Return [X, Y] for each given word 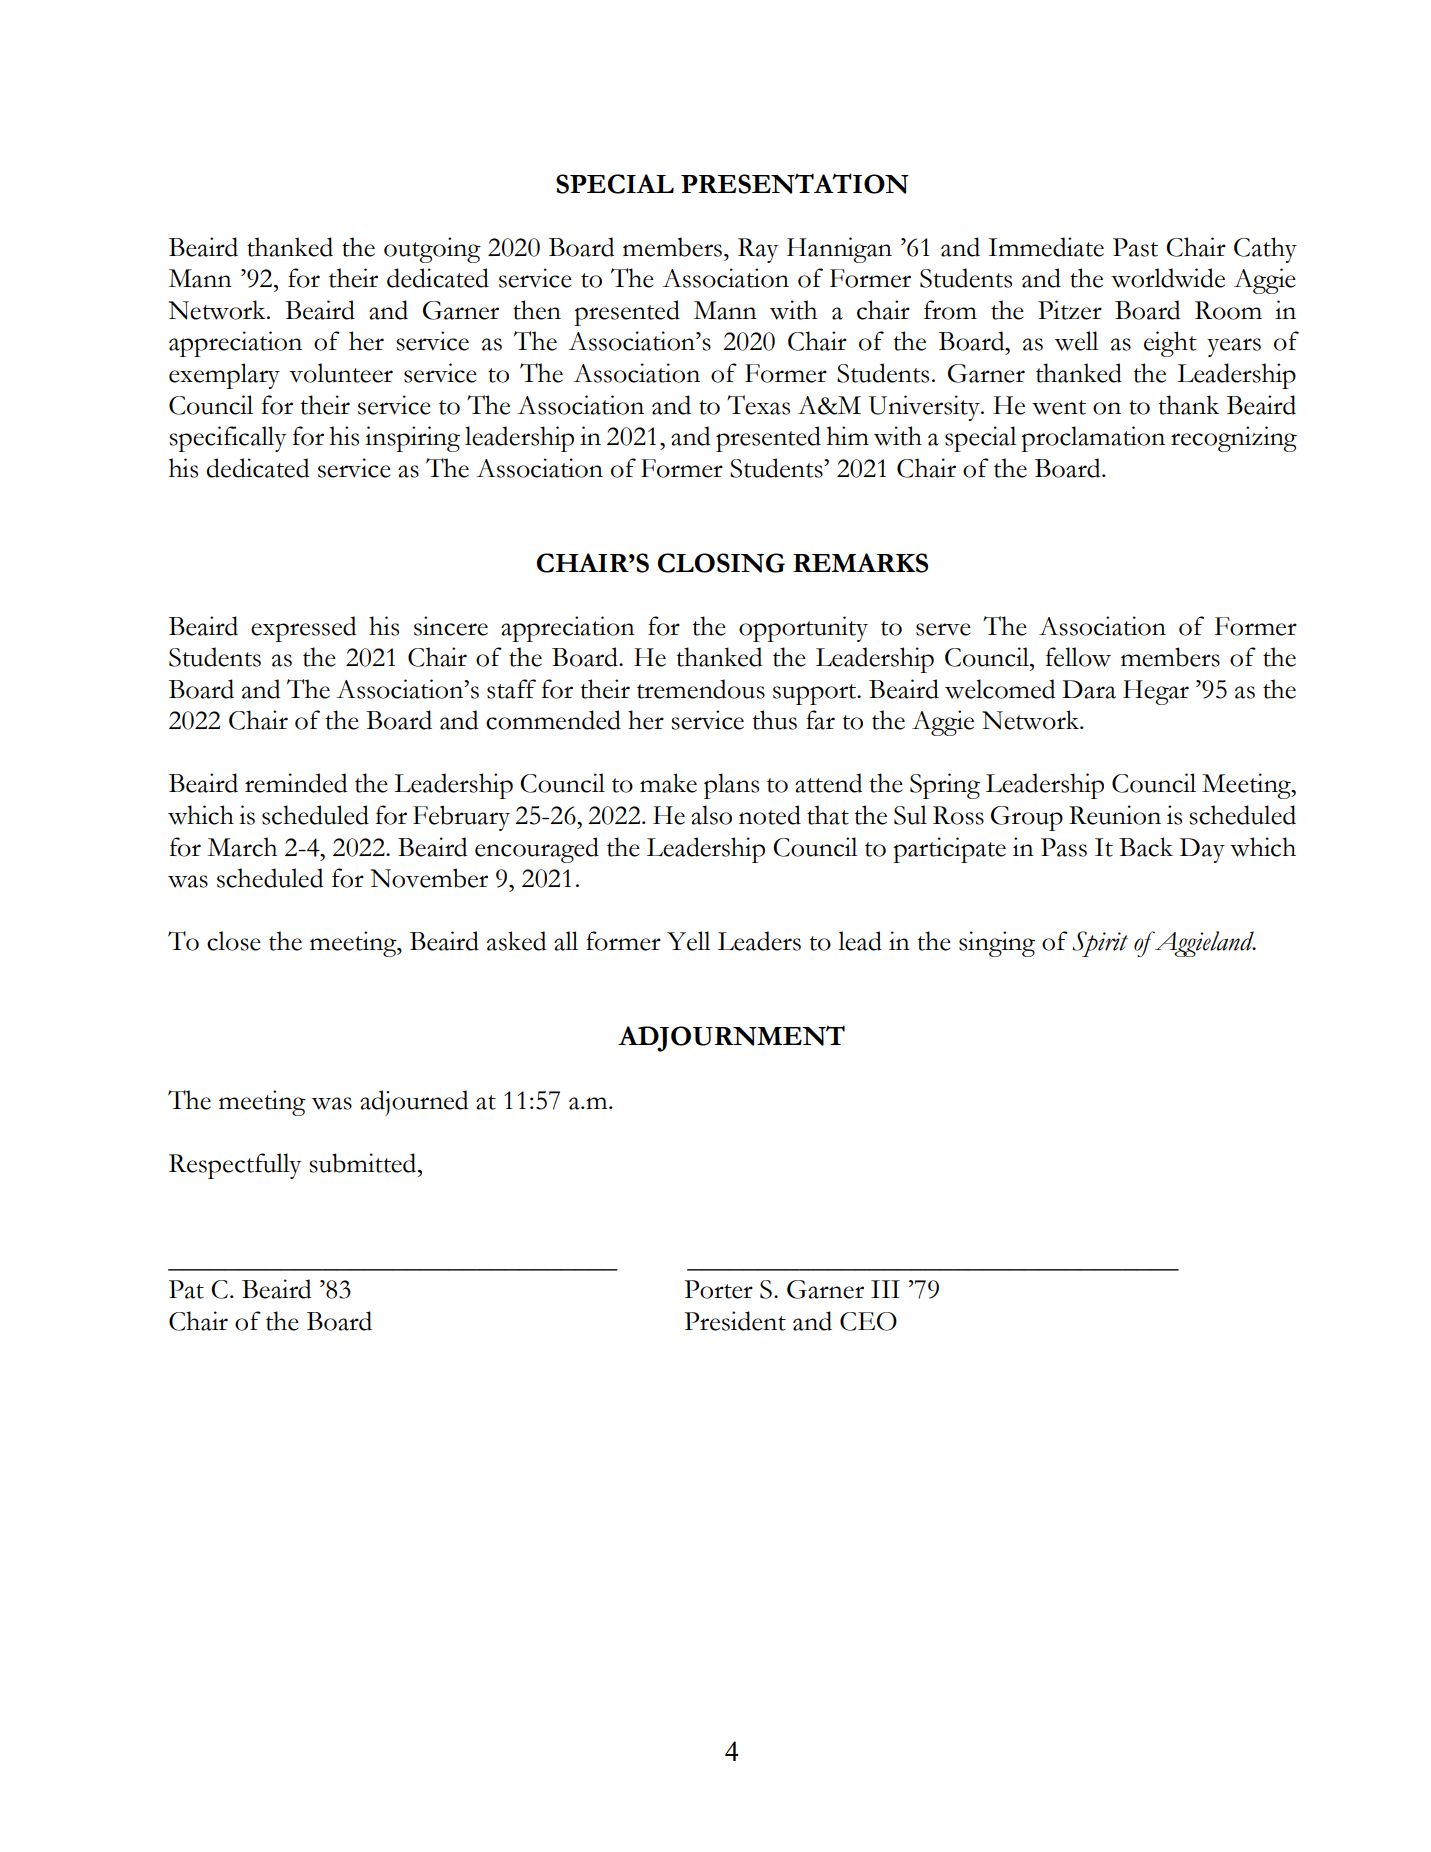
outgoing [432, 250]
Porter [718, 1289]
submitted [364, 1163]
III [885, 1289]
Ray [758, 250]
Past [1135, 247]
